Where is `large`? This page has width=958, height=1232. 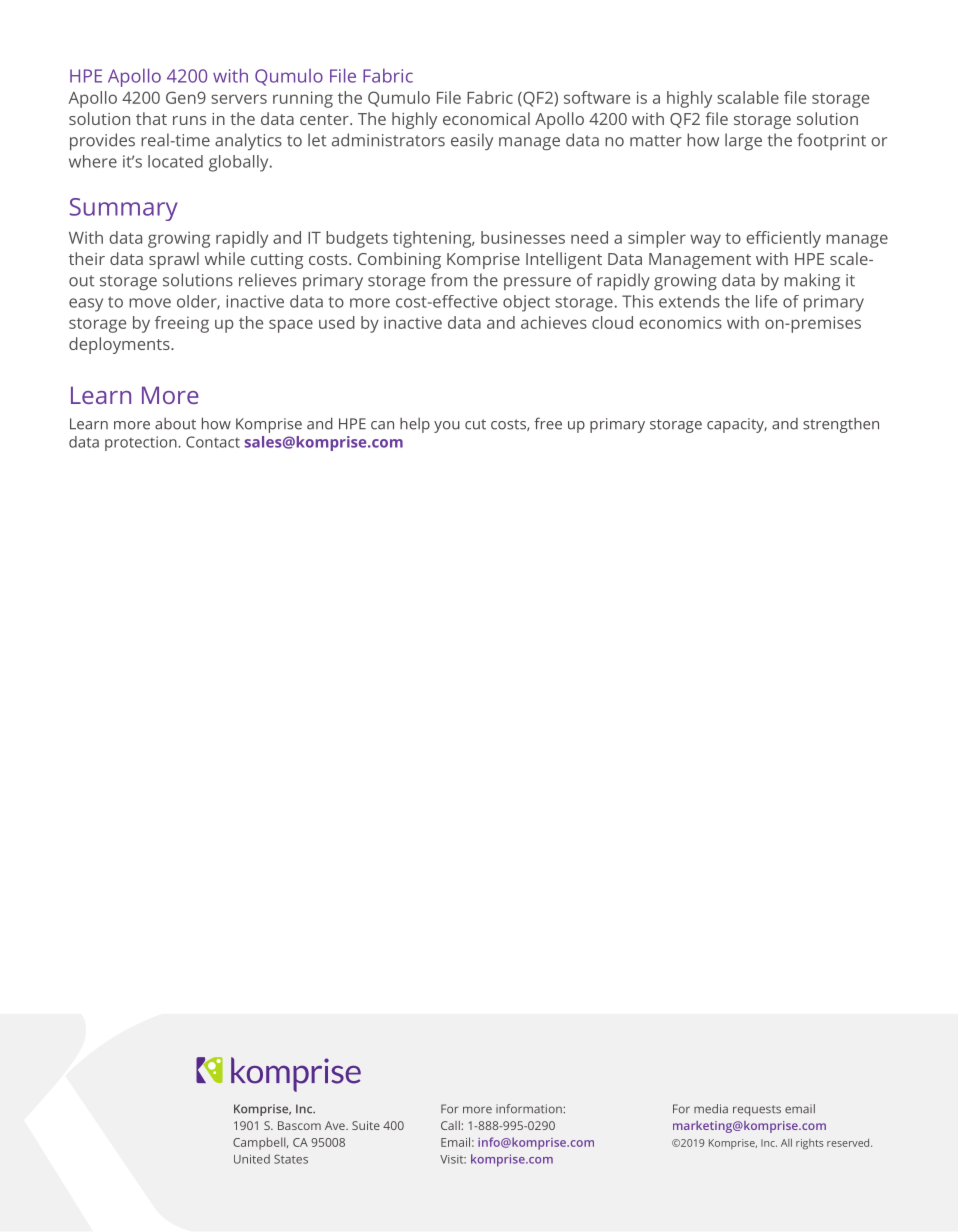 large is located at coordinates (743, 141).
